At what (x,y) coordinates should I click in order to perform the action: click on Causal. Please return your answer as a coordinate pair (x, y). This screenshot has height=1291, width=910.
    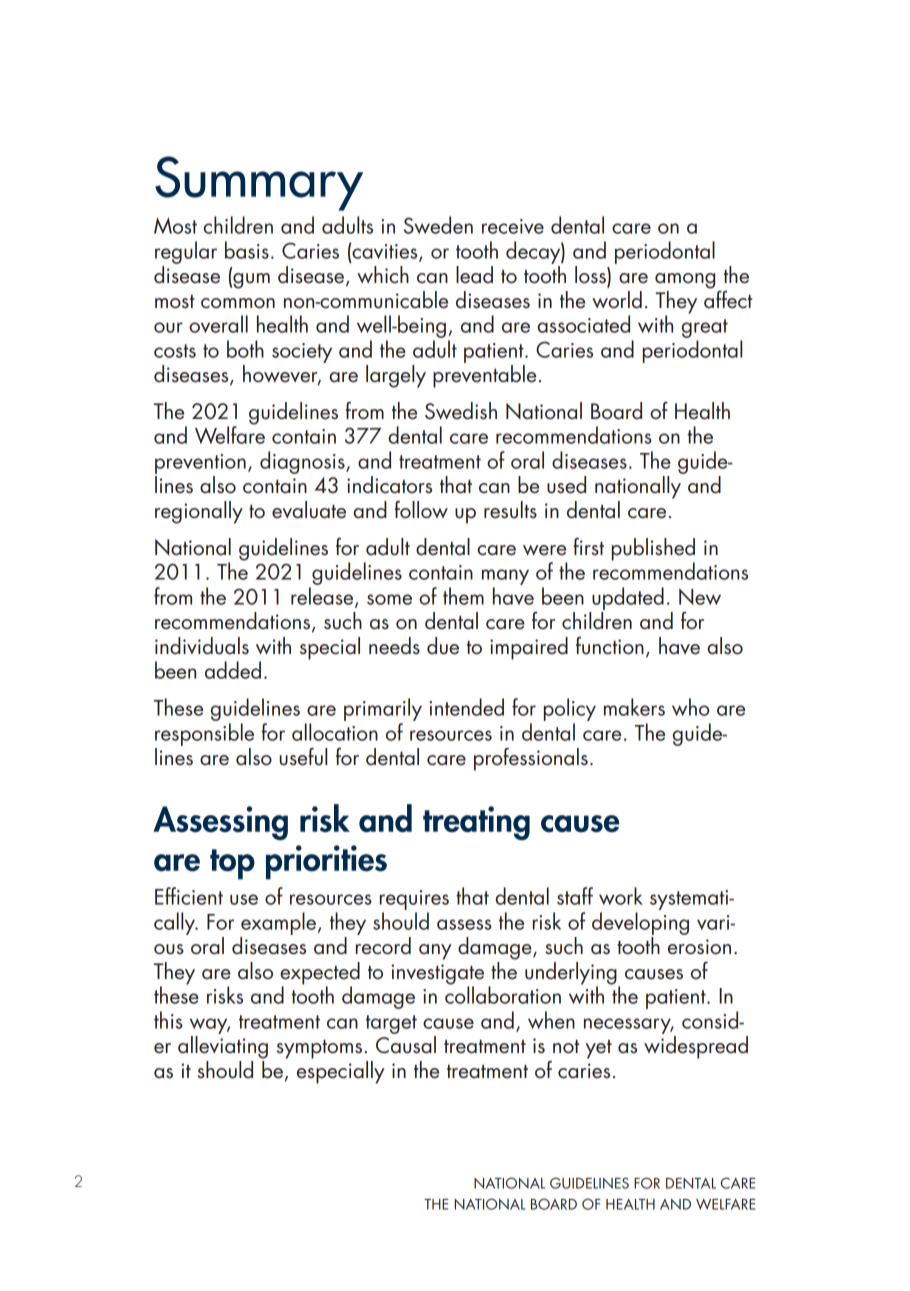
    Looking at the image, I should click on (406, 1045).
